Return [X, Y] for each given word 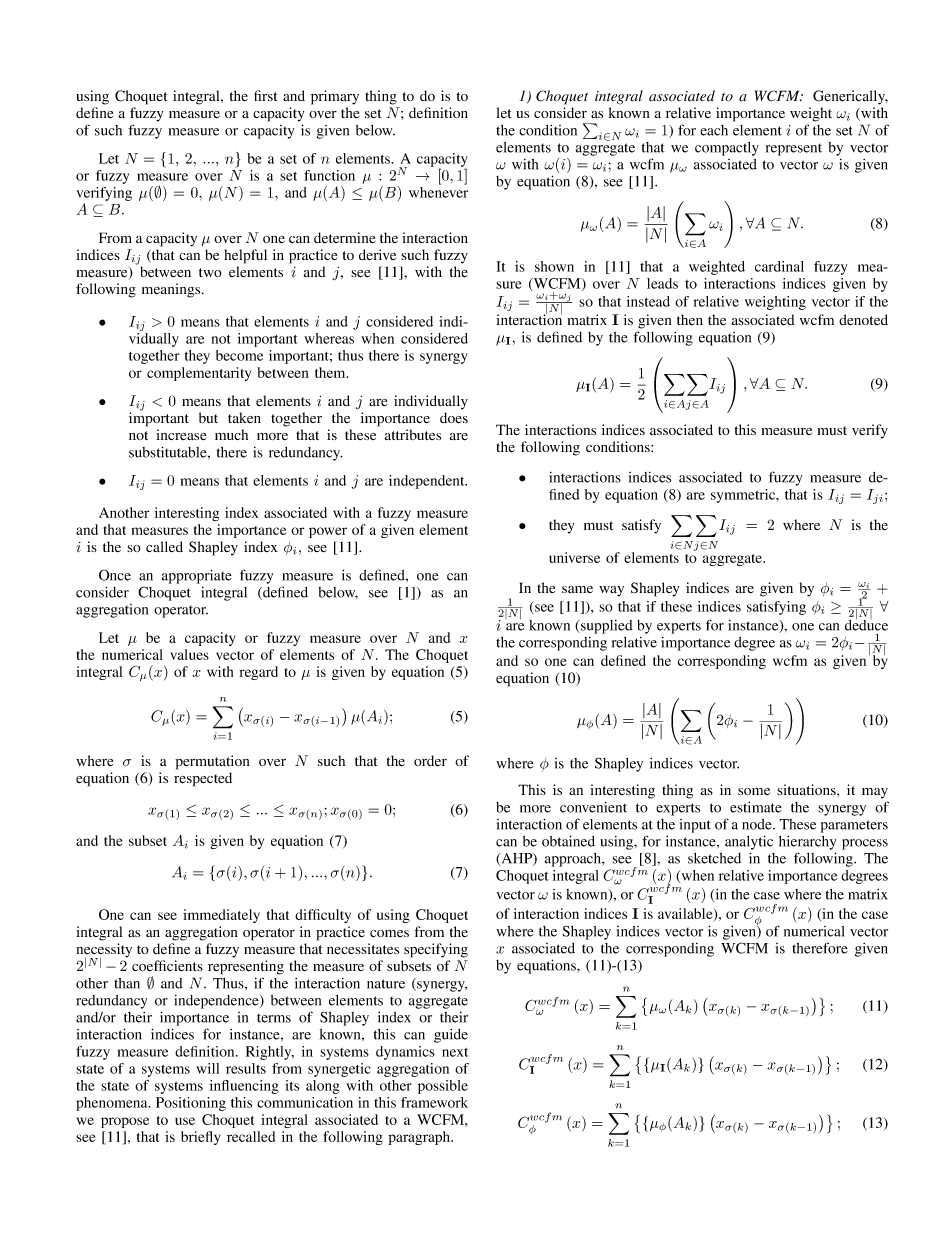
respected [203, 779]
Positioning [191, 1104]
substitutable [169, 452]
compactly [727, 149]
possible [443, 1087]
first [265, 95]
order [430, 760]
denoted [863, 319]
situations [807, 789]
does [454, 418]
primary [335, 97]
